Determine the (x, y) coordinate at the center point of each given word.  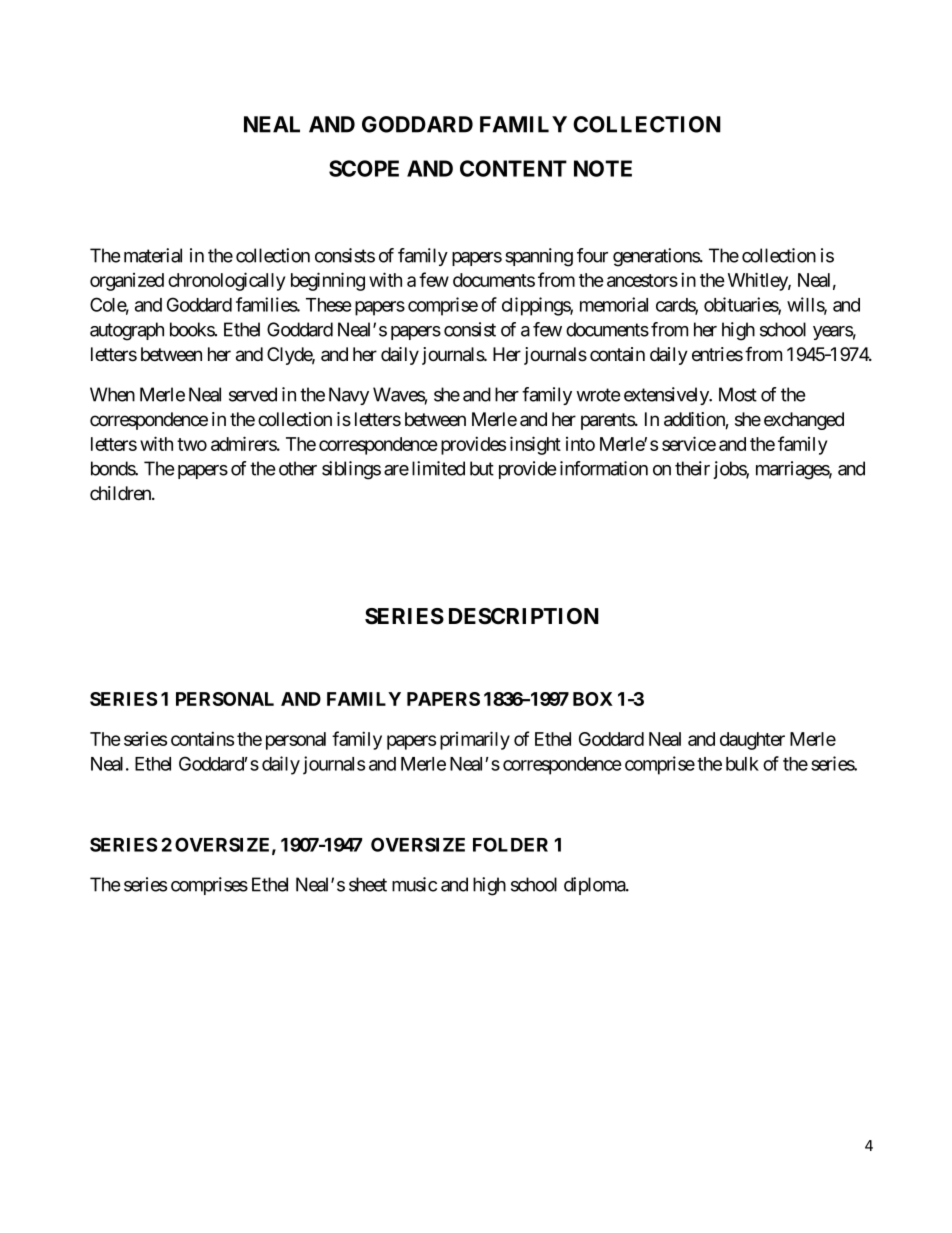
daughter (752, 741)
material (153, 255)
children (121, 493)
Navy (349, 396)
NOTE (603, 168)
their (692, 468)
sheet (368, 884)
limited (438, 468)
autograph (127, 331)
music (414, 884)
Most (738, 394)
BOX (593, 699)
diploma (595, 886)
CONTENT (513, 168)
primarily (475, 740)
